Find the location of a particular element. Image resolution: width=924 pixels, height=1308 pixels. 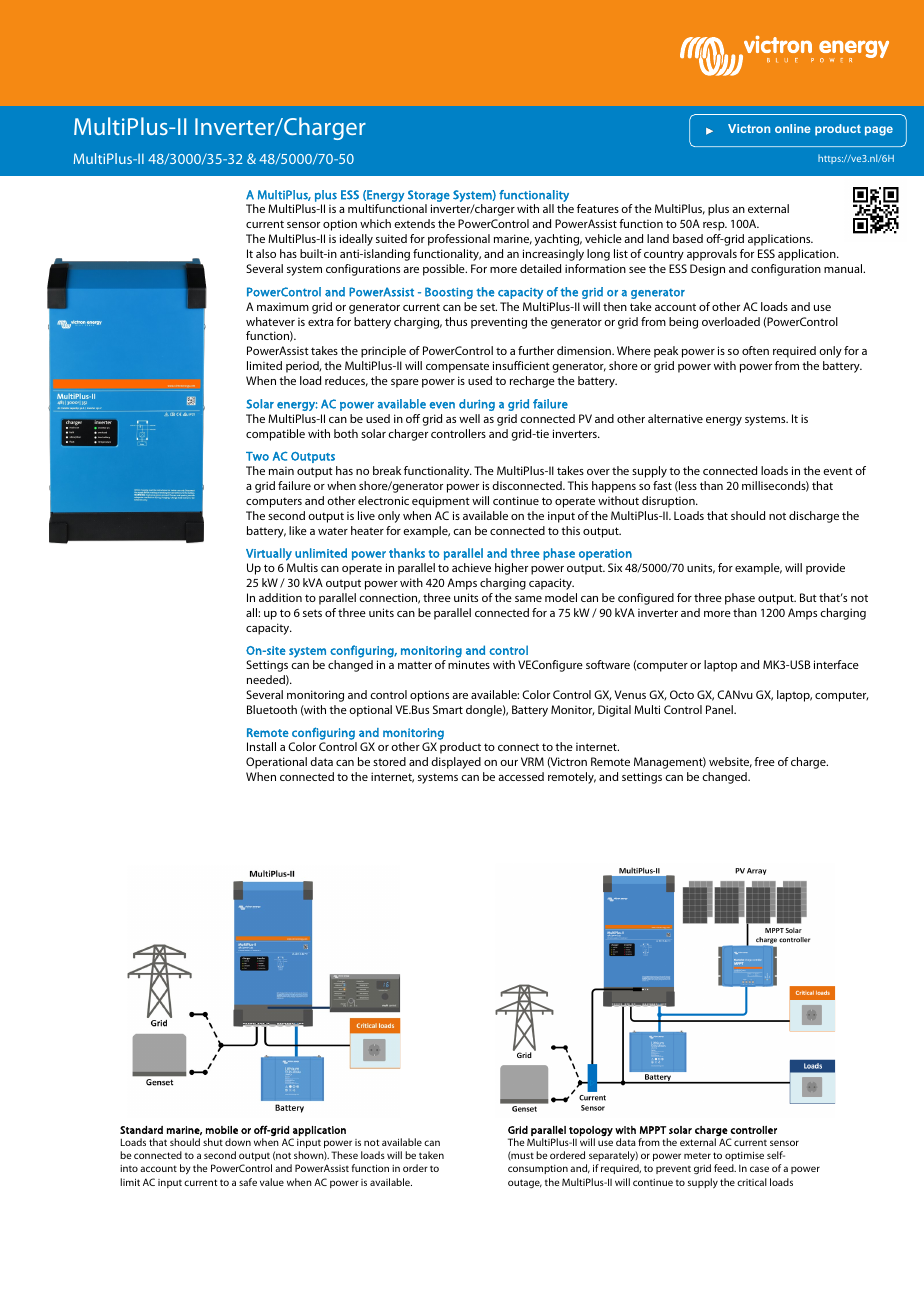

free is located at coordinates (764, 761).
